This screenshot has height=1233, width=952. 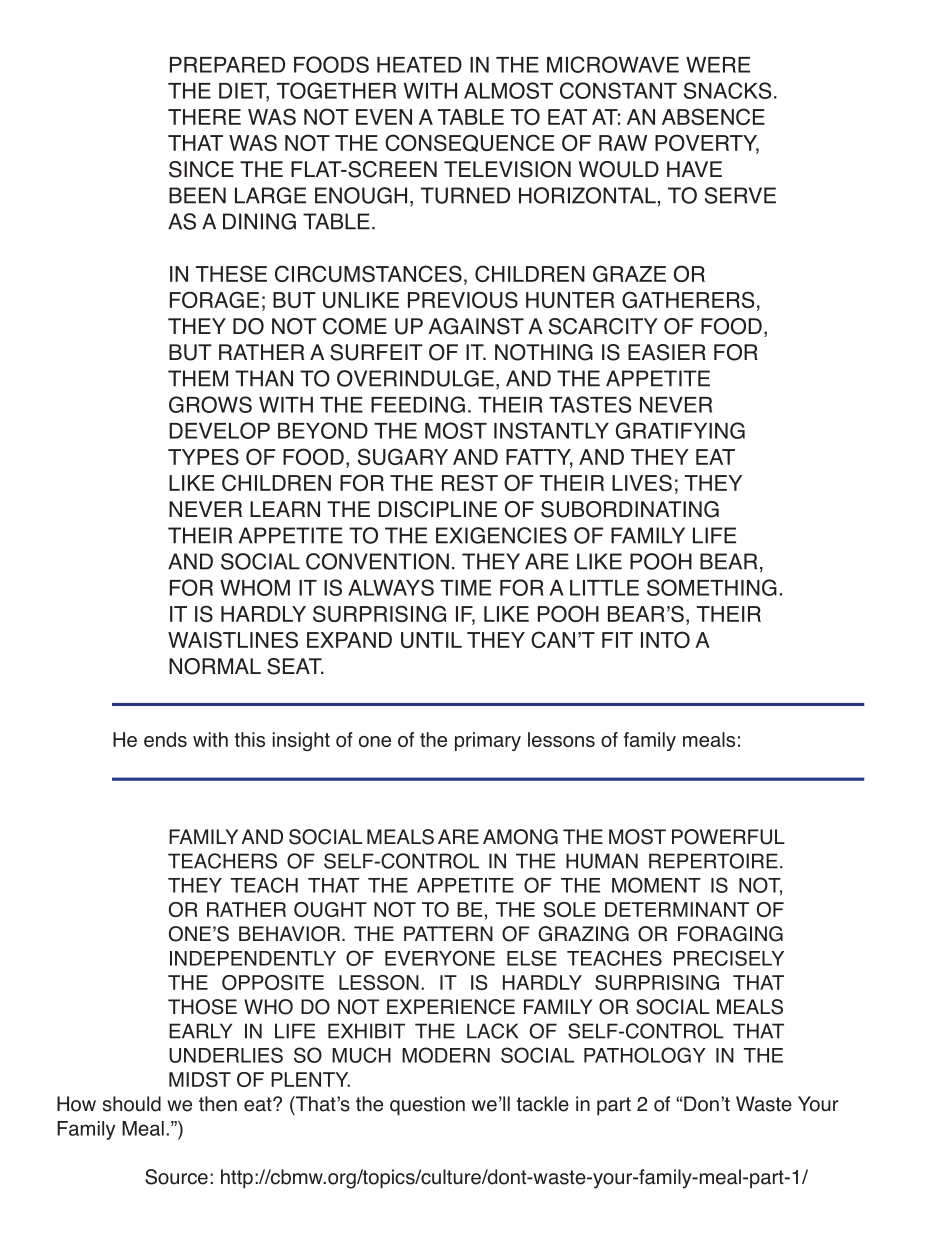 I want to click on question, so click(x=427, y=1106).
